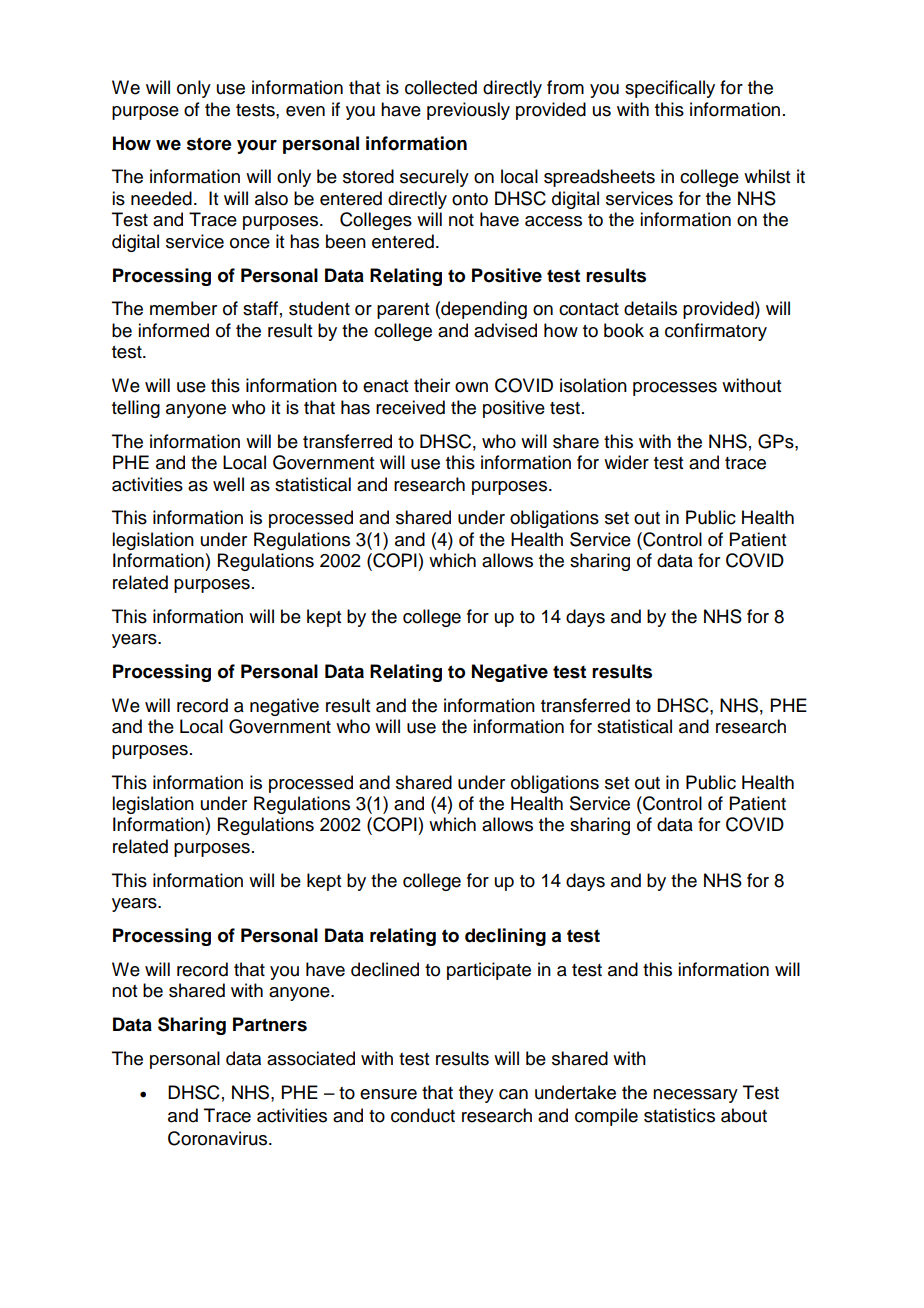 The width and height of the screenshot is (924, 1308). I want to click on Partners, so click(270, 1024).
